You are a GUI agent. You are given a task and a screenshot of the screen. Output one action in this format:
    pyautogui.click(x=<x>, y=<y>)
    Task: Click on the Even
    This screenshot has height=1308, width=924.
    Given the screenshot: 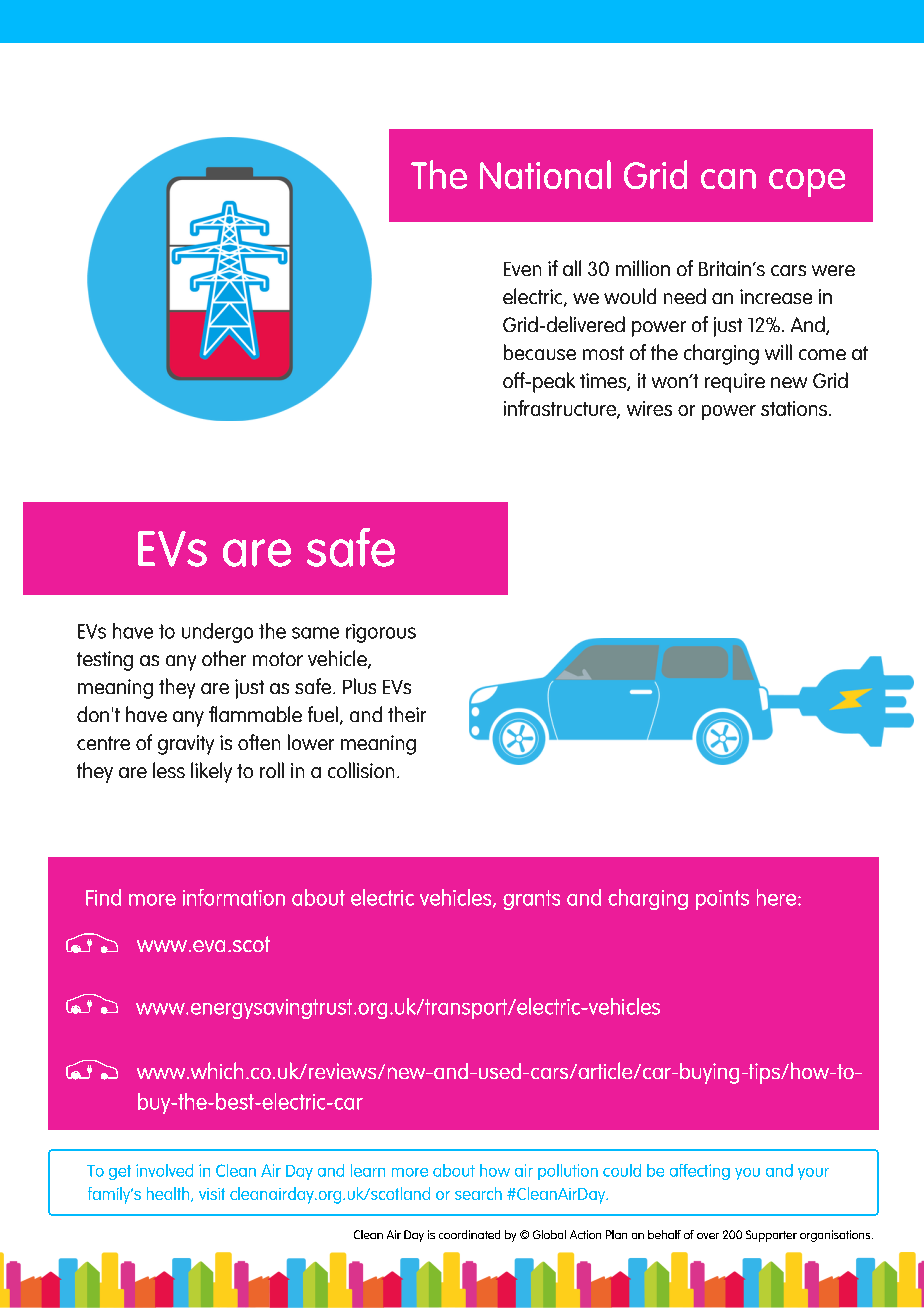 What is the action you would take?
    pyautogui.click(x=522, y=269)
